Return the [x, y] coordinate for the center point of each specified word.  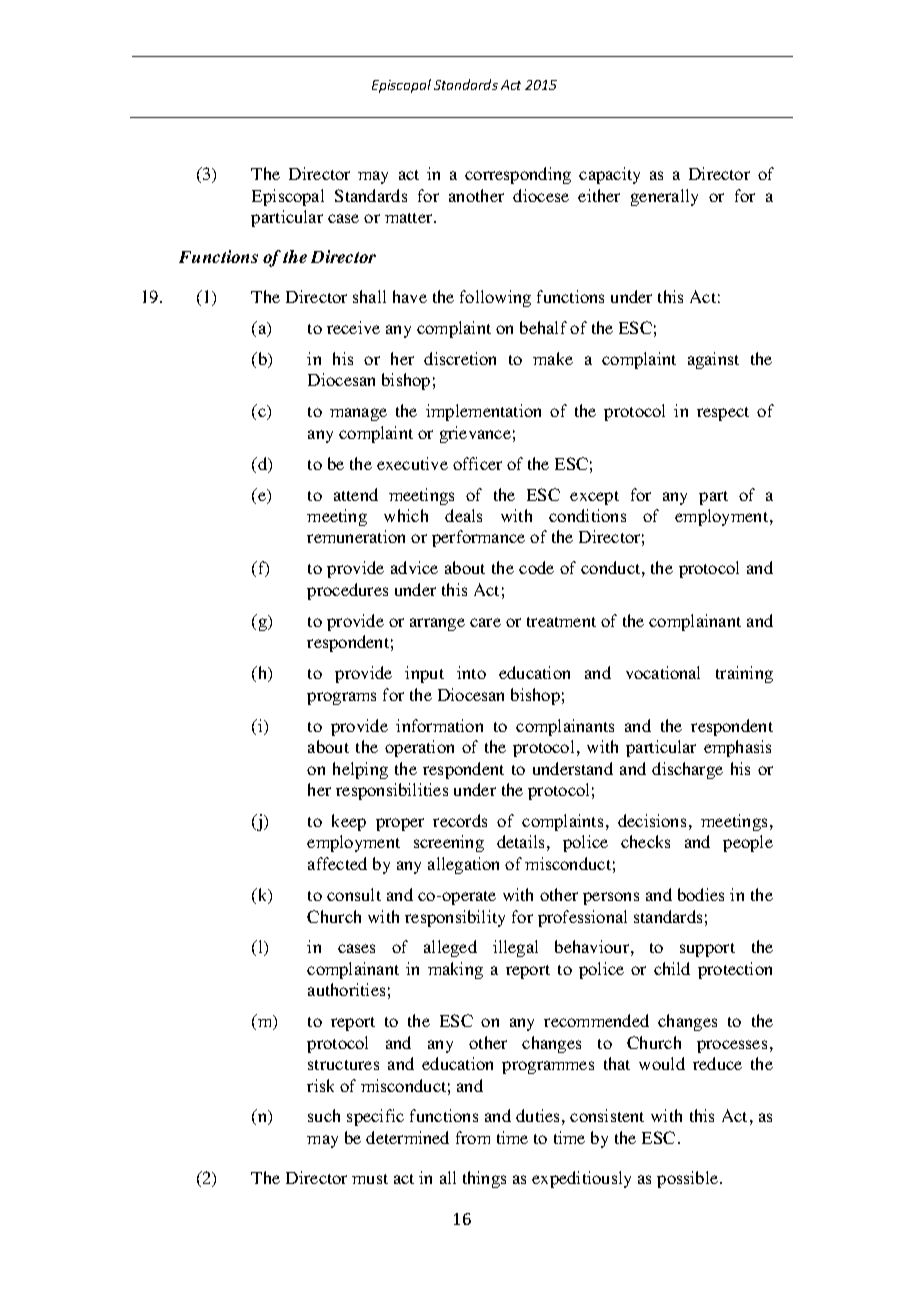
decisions [652, 820]
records [460, 820]
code [536, 567]
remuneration [356, 536]
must [370, 1179]
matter [410, 218]
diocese [541, 195]
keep [349, 822]
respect [723, 414]
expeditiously [581, 1179]
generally [664, 197]
